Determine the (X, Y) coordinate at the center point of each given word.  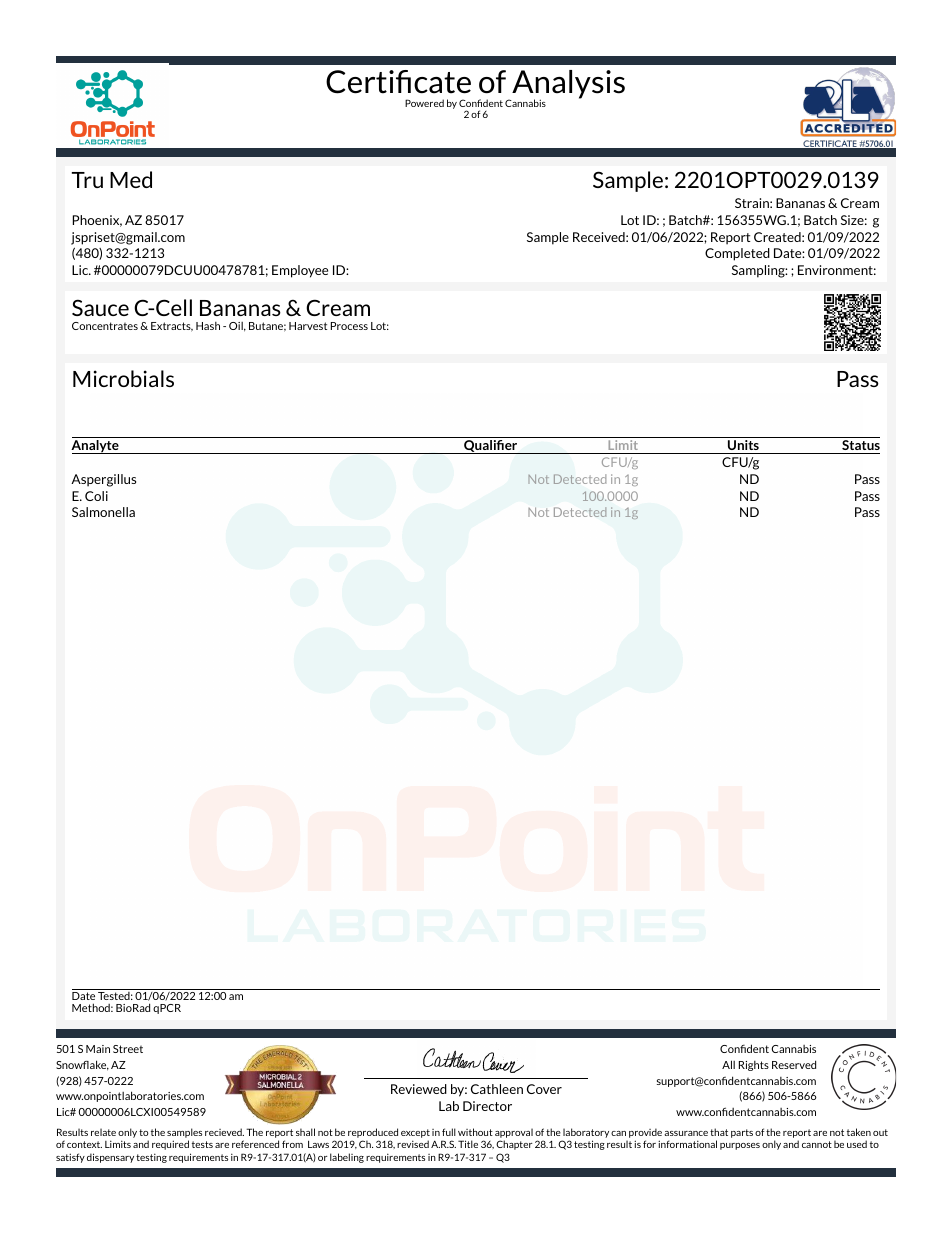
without (475, 1132)
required (170, 1145)
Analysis (567, 85)
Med (131, 179)
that (719, 1132)
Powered (424, 103)
